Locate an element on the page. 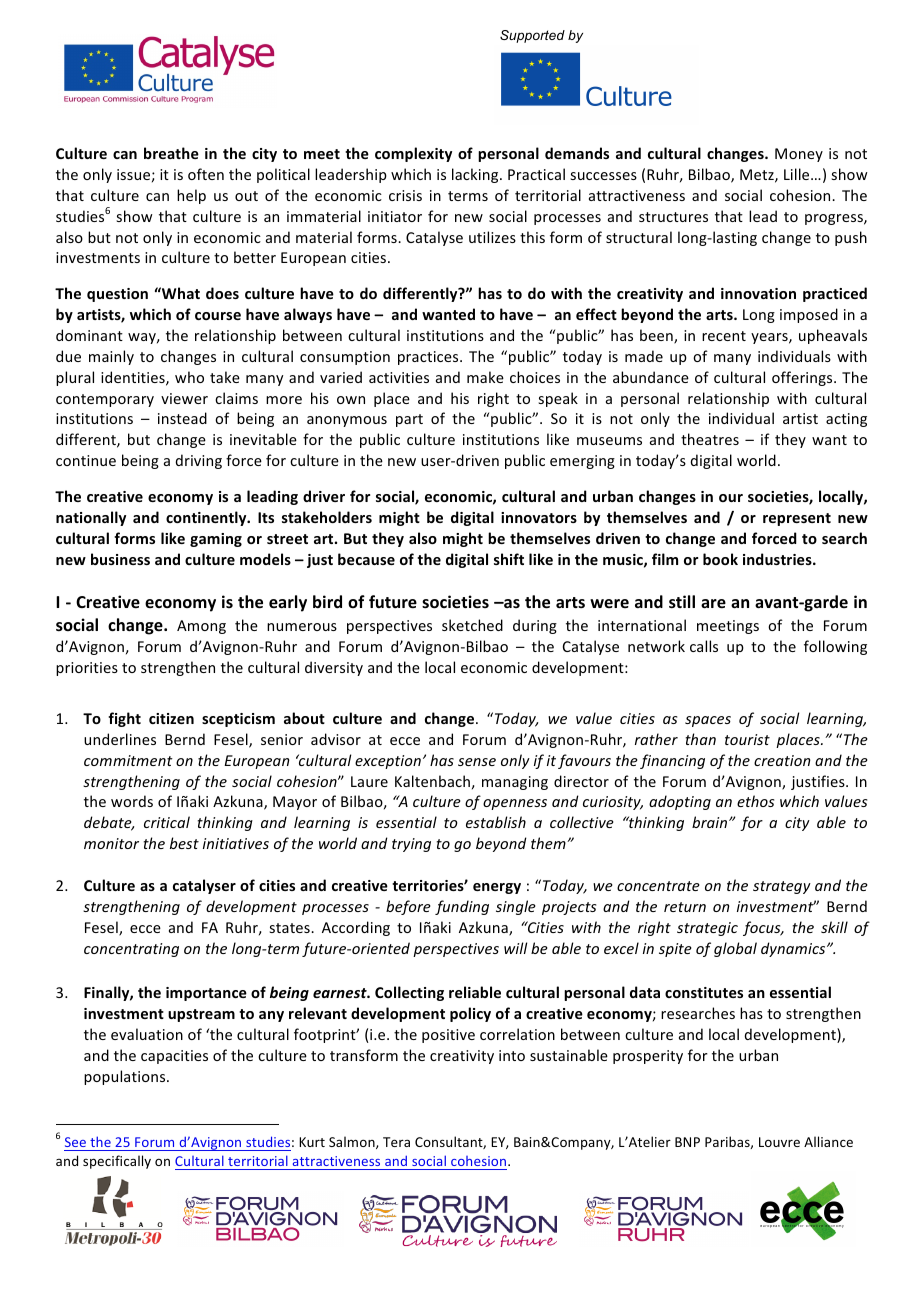  viewer is located at coordinates (184, 398).
